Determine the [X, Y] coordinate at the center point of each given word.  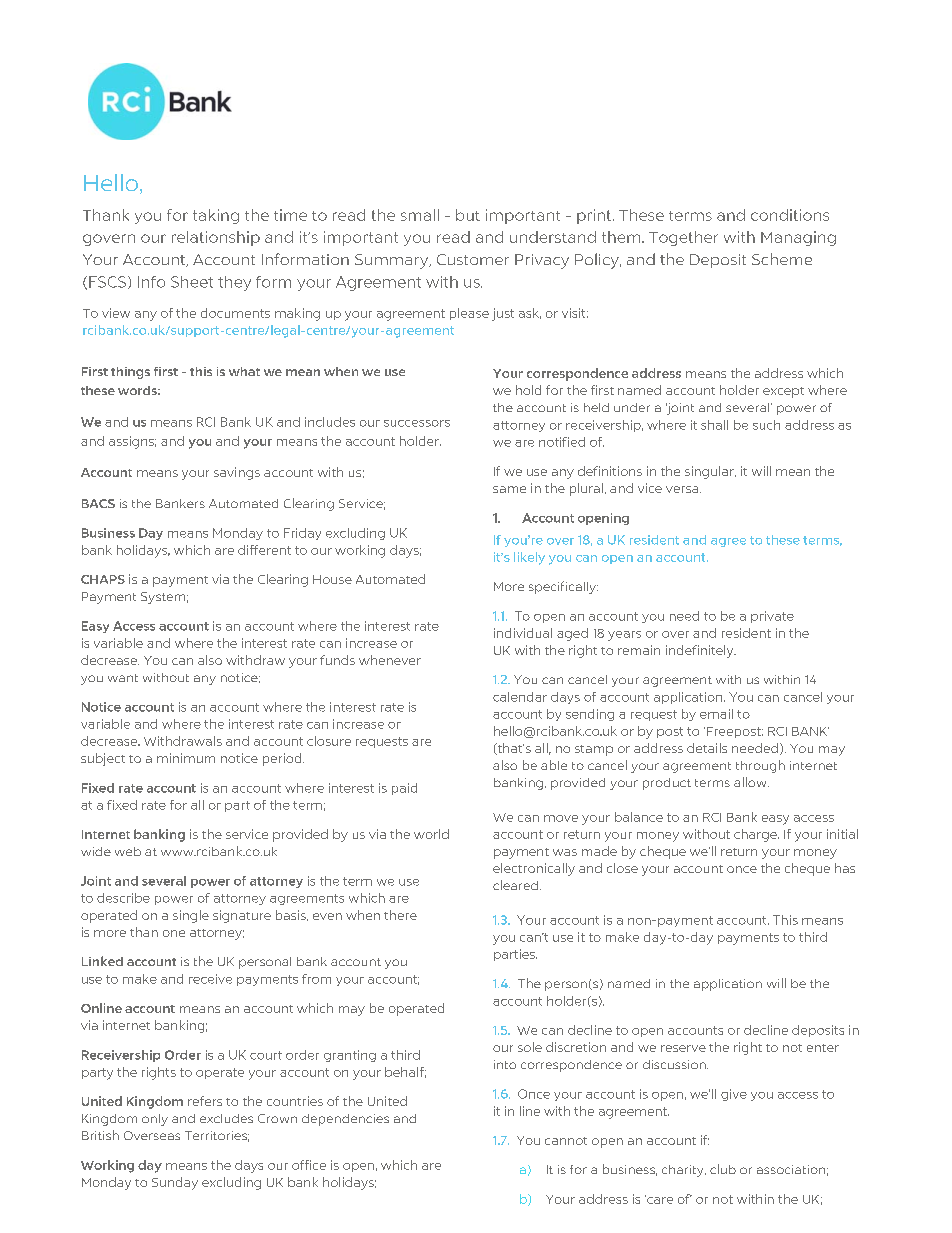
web [128, 851]
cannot [566, 1141]
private [772, 617]
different [264, 550]
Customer [473, 259]
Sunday [175, 1183]
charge [756, 835]
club [723, 1169]
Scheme [782, 259]
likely [529, 558]
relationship [216, 238]
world [431, 834]
